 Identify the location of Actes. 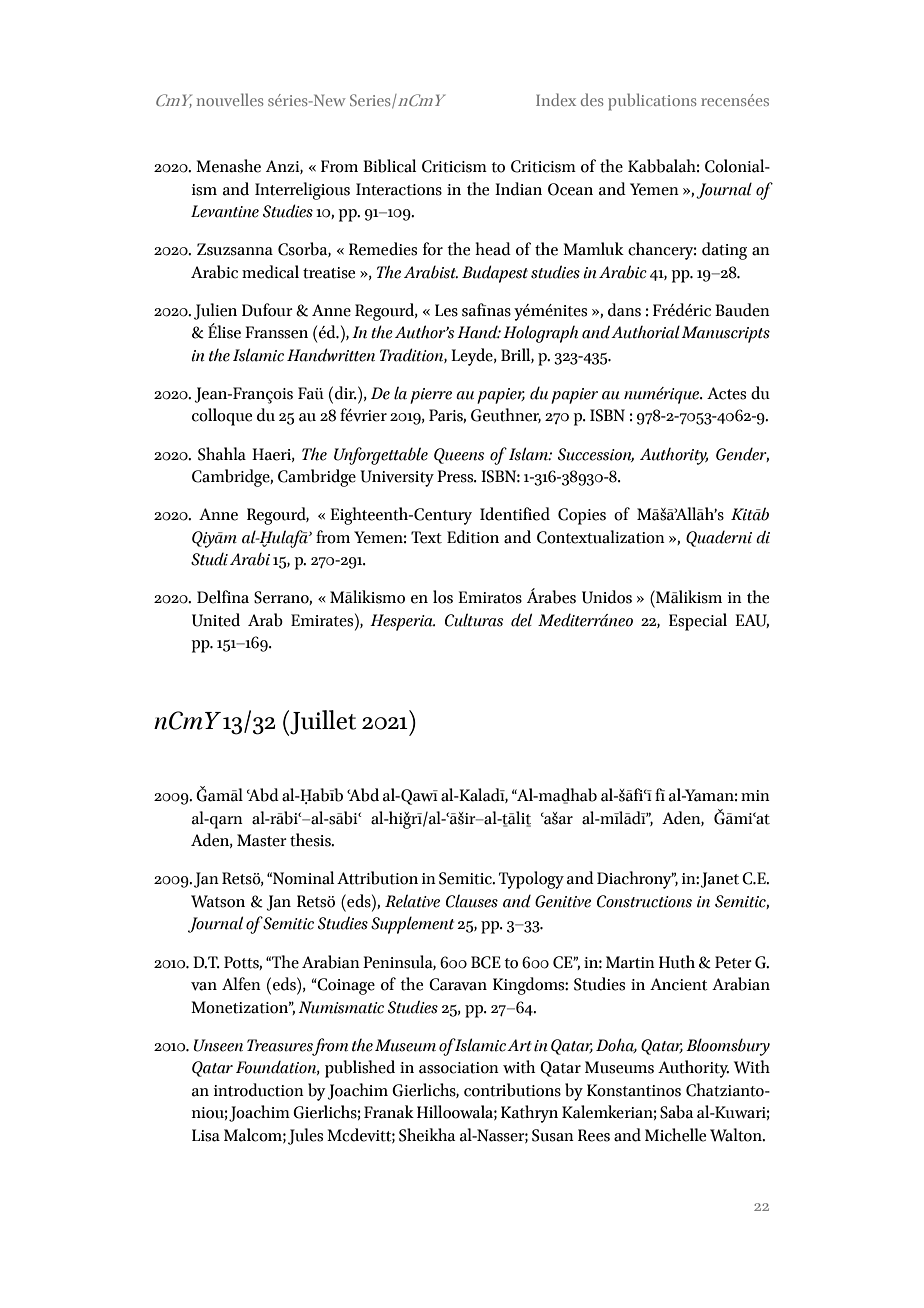
(726, 393).
